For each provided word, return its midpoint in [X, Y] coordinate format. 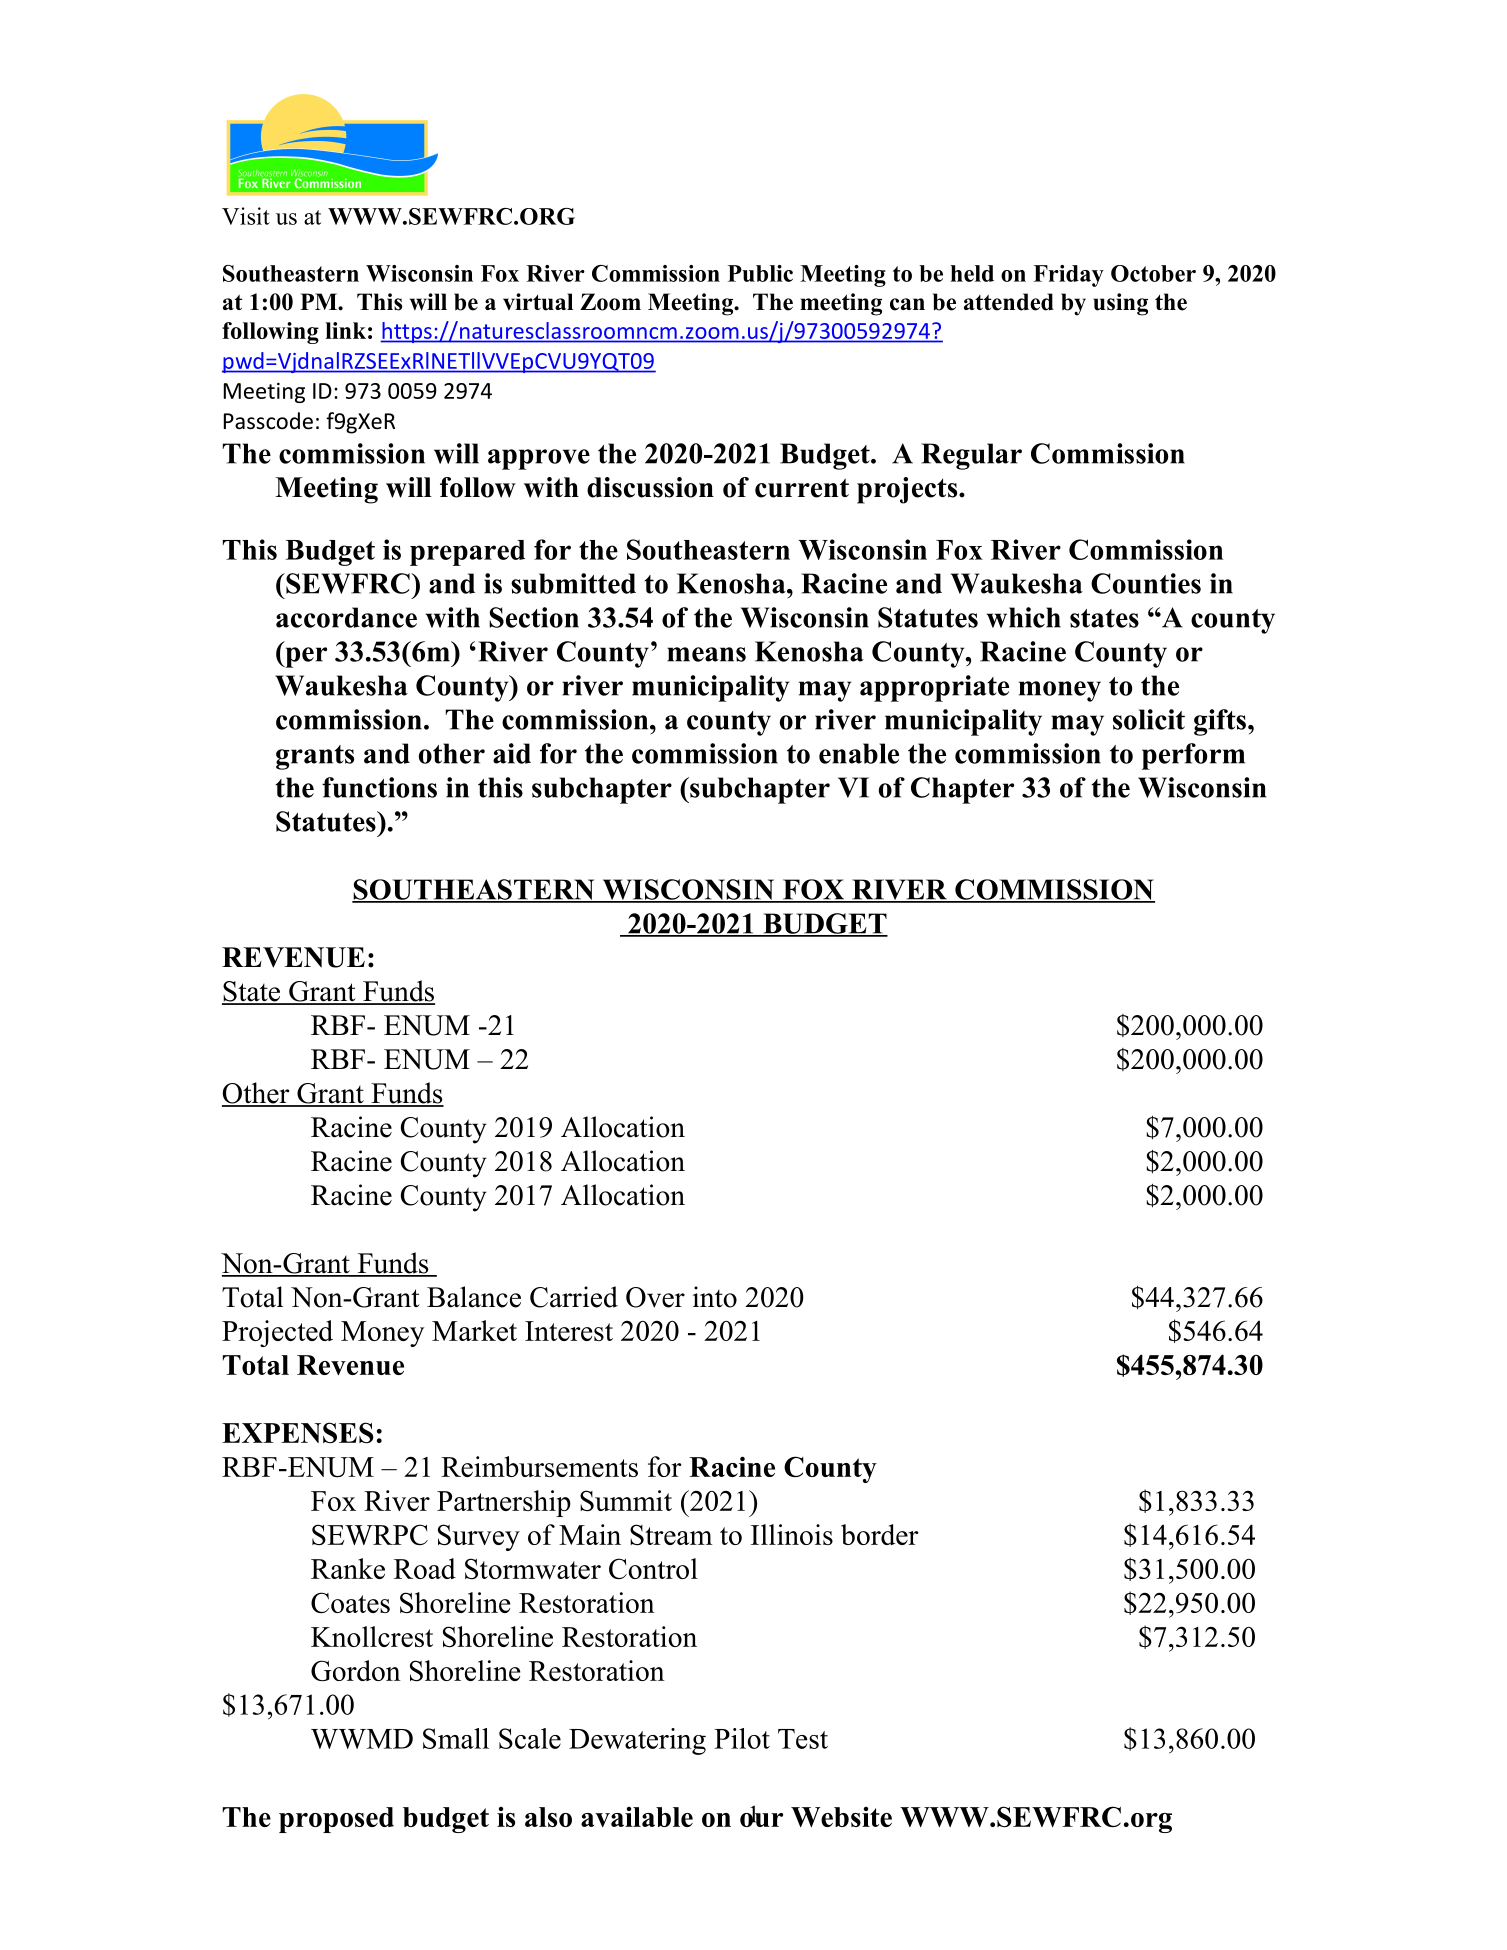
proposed [336, 1820]
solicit [1149, 719]
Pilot [742, 1738]
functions [379, 787]
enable [859, 753]
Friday [1068, 276]
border [880, 1534]
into [715, 1297]
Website [841, 1817]
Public [760, 273]
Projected [277, 1333]
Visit [246, 216]
